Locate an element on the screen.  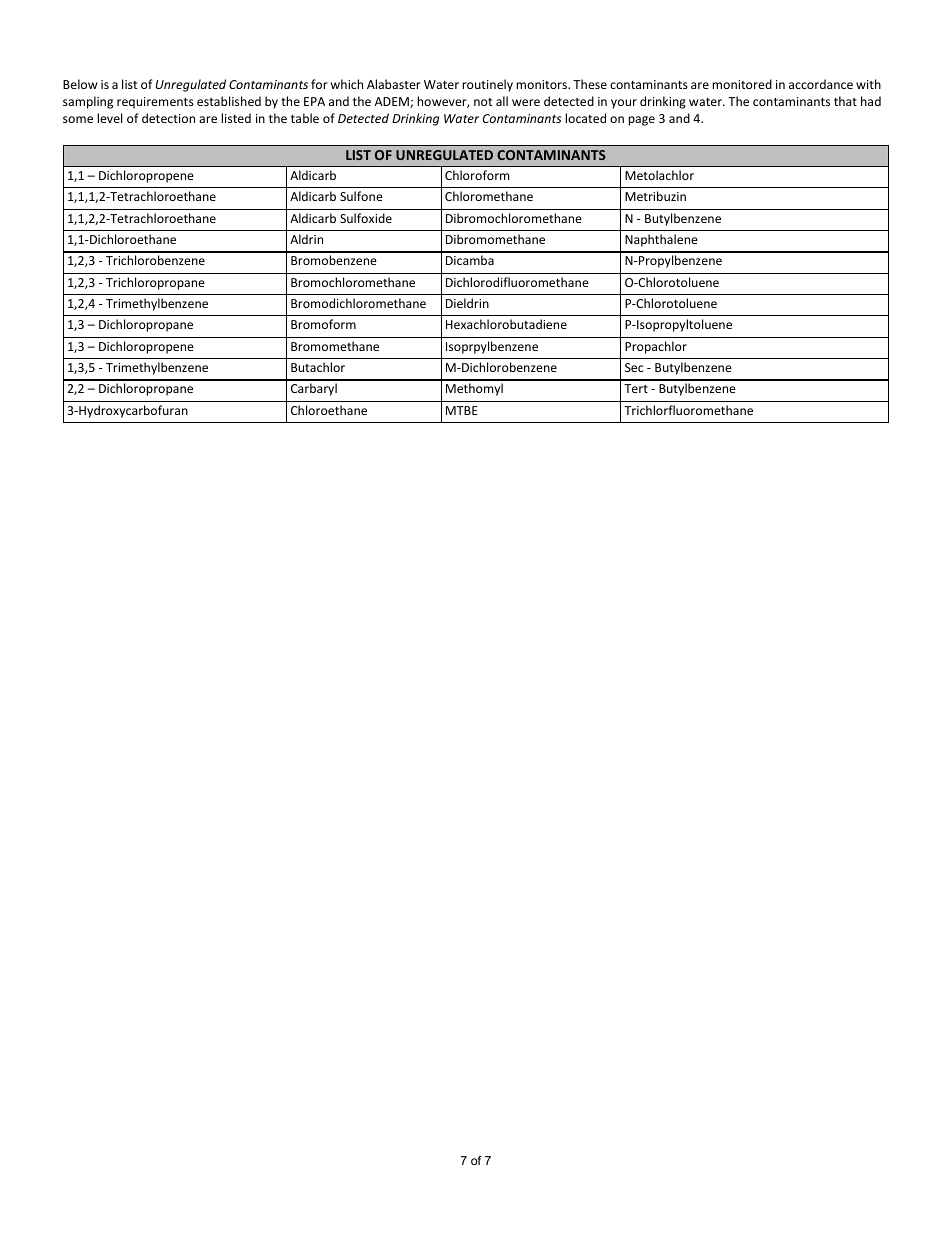
MTBE is located at coordinates (462, 410).
